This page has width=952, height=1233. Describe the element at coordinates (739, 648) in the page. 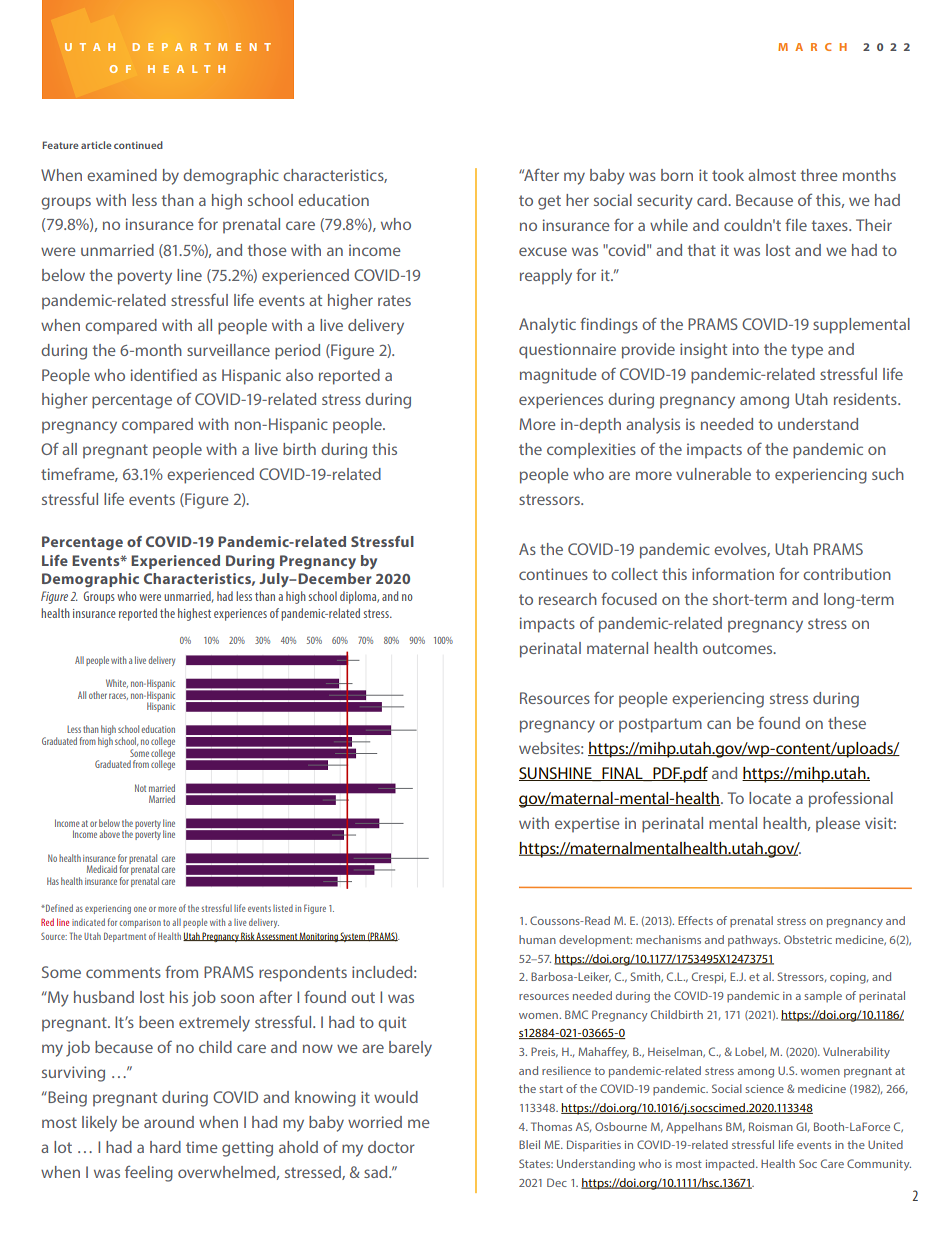

I see `outcomes` at that location.
